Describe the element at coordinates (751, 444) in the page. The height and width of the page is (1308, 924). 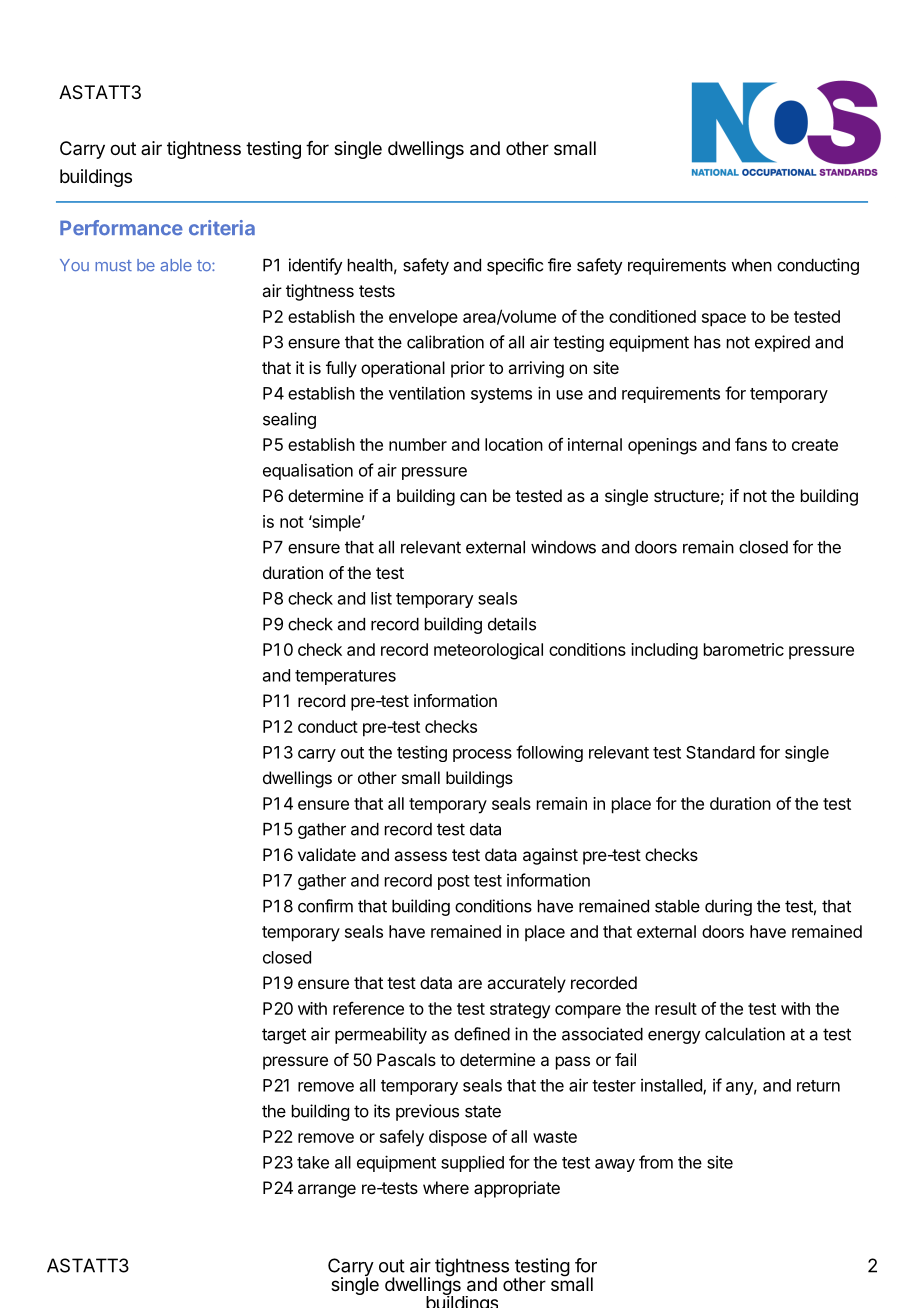
I see `fans` at that location.
